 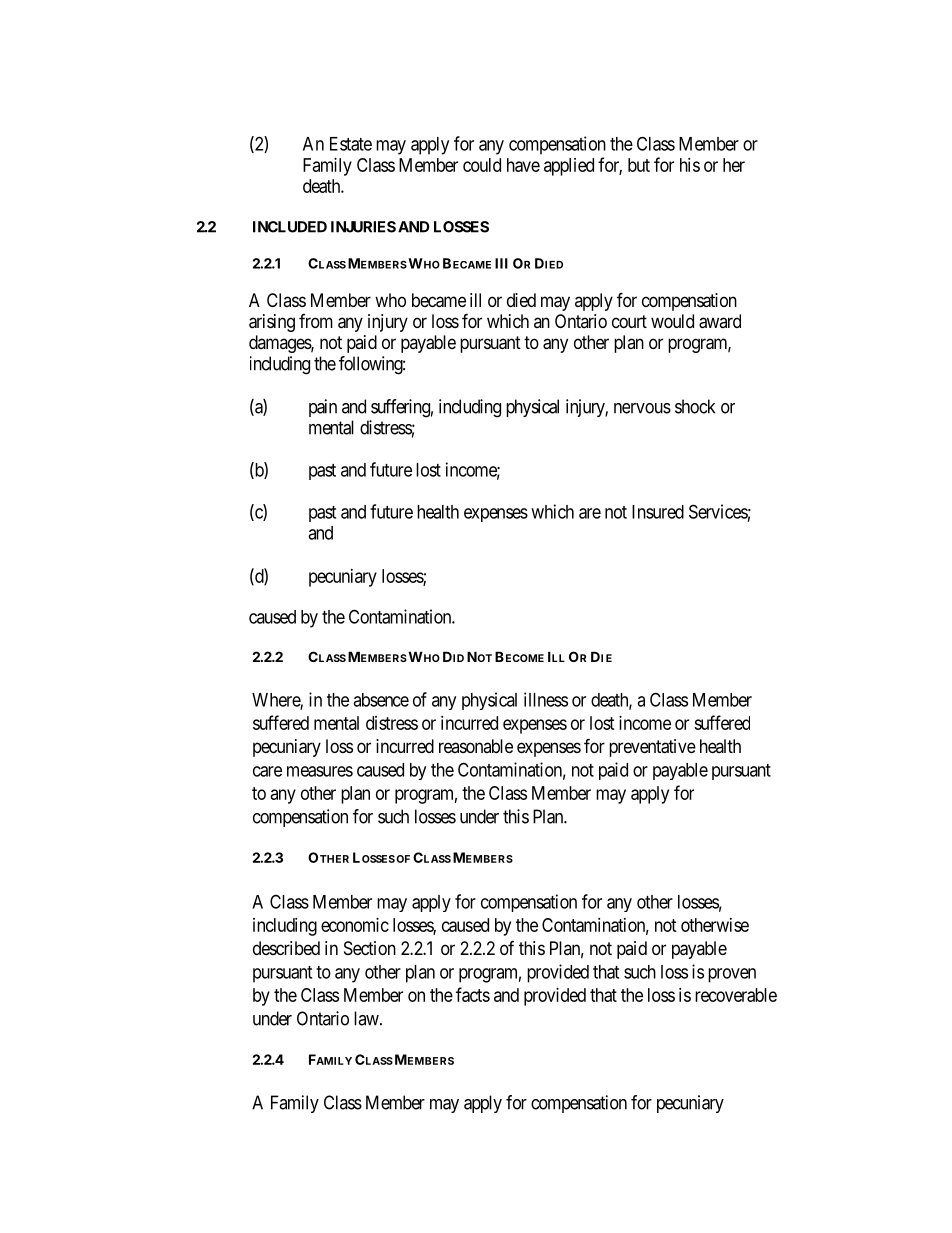 I want to click on facts, so click(x=473, y=994).
